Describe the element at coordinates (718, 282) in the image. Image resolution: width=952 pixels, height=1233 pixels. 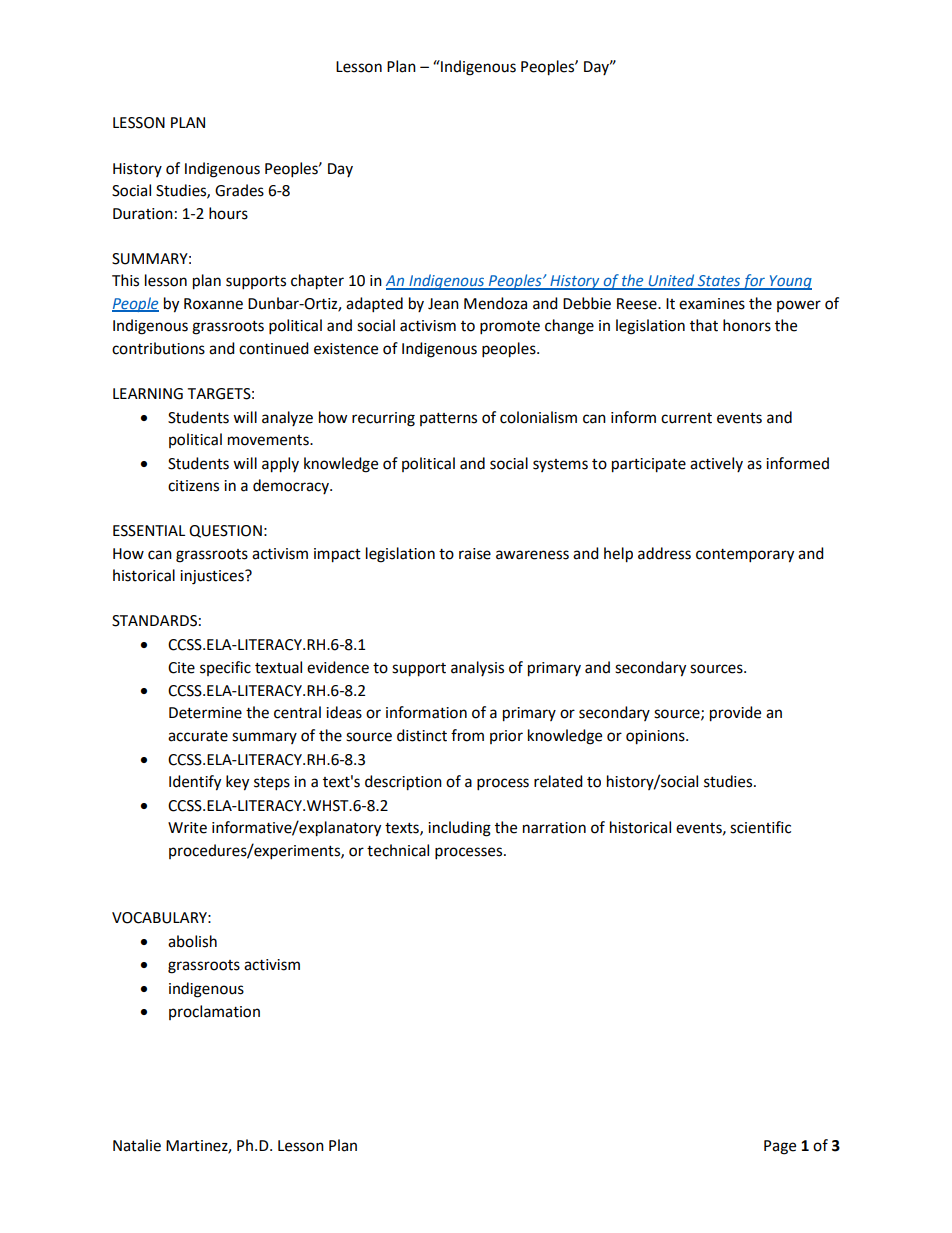
I see `States` at that location.
